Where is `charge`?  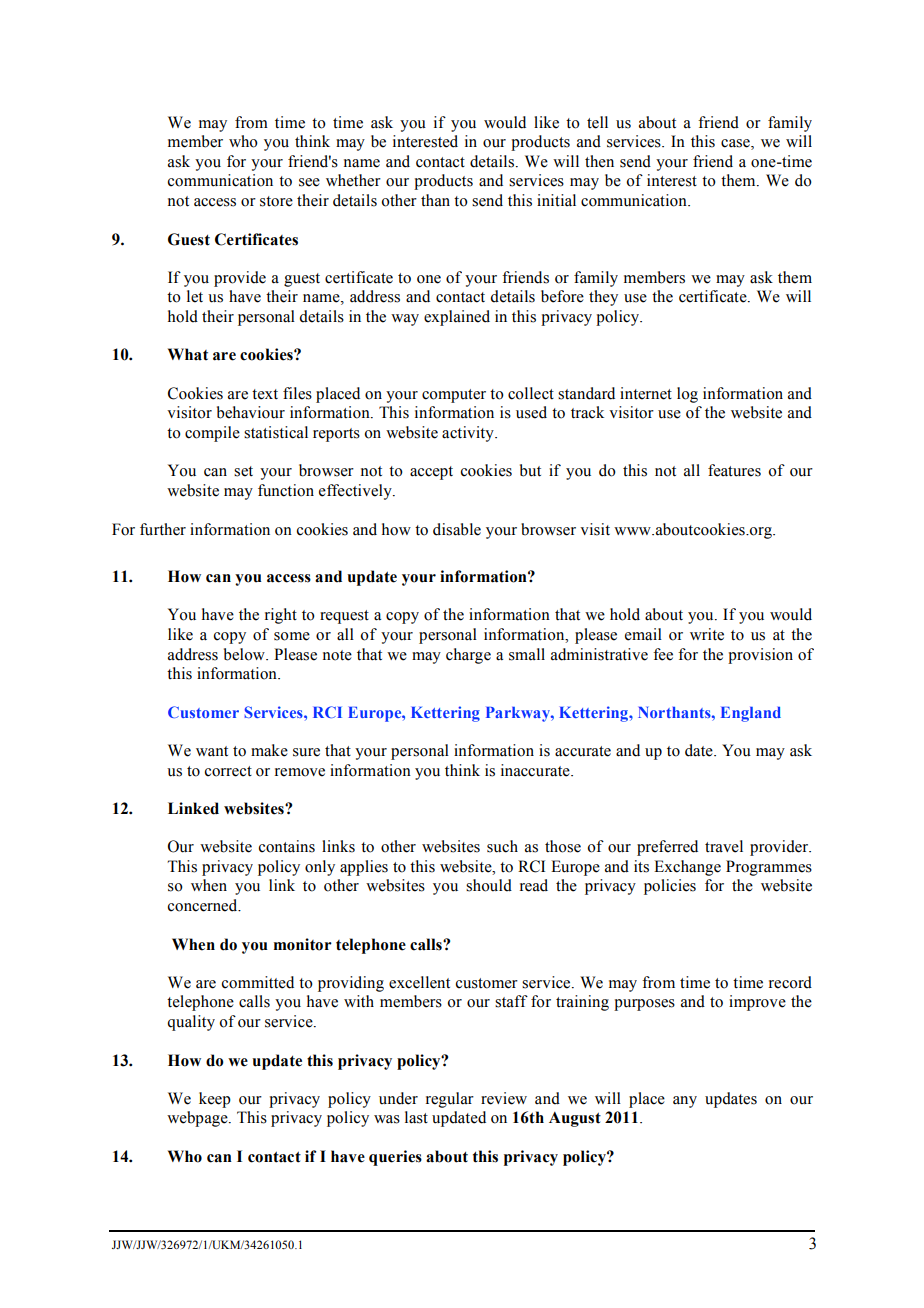 charge is located at coordinates (468, 656).
